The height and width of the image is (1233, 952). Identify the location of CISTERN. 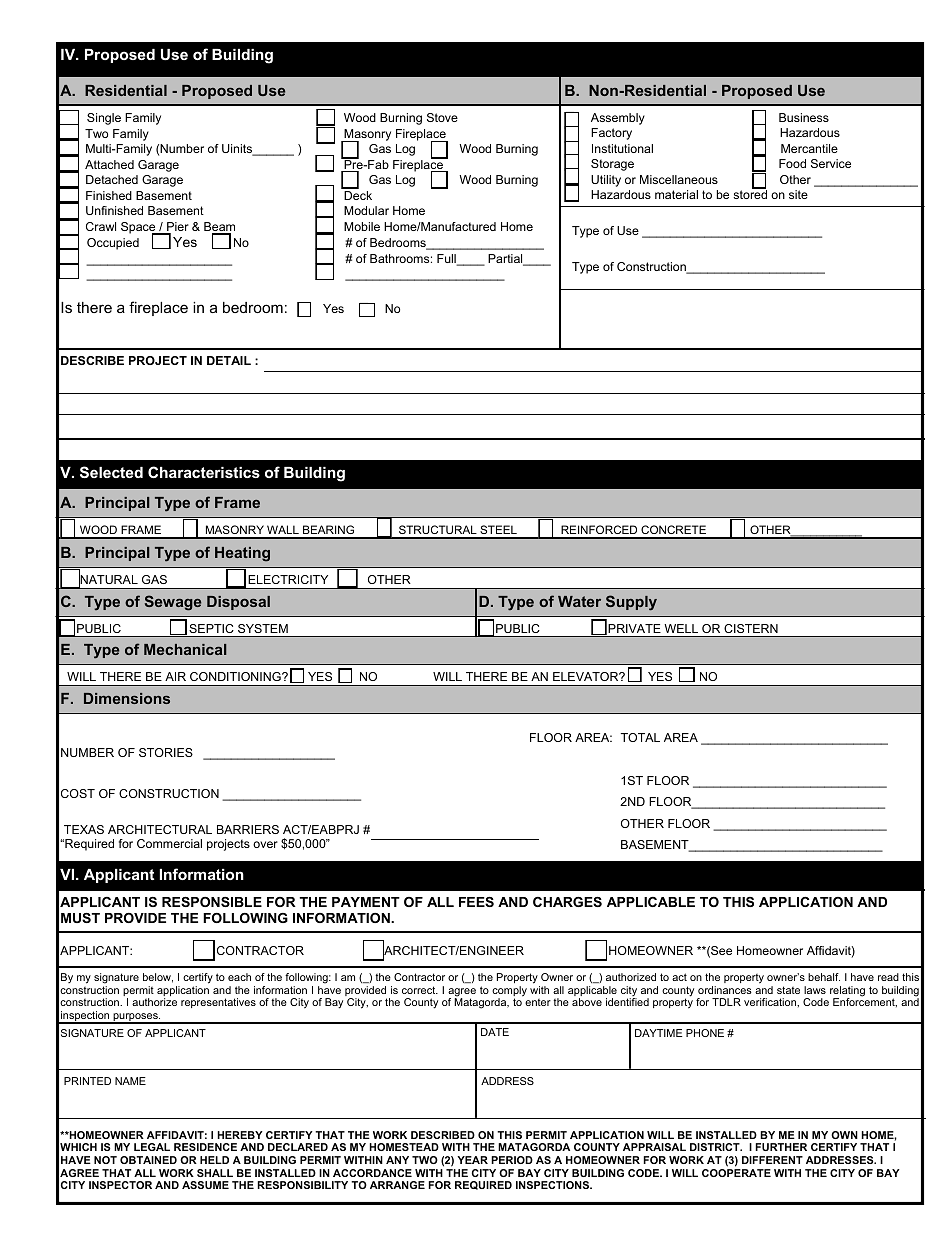
(751, 628).
